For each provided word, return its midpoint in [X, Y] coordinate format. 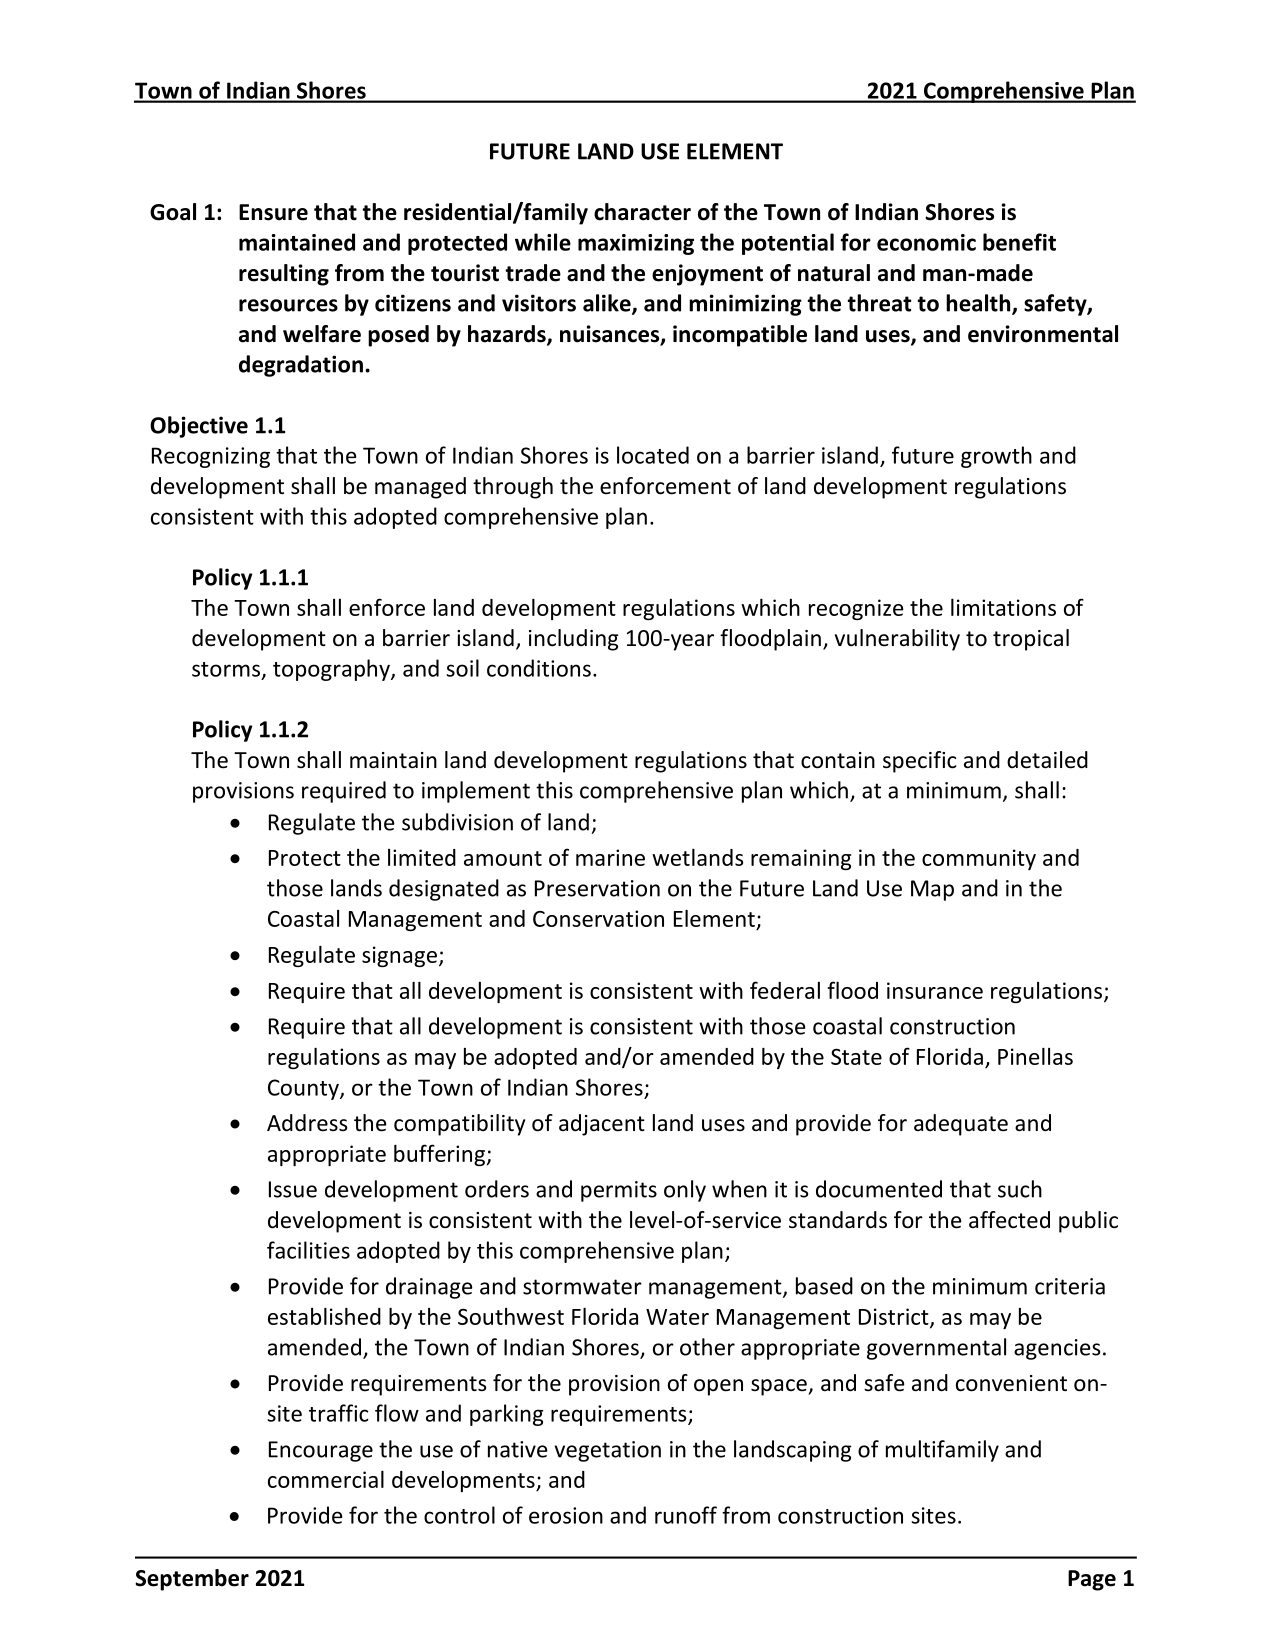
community [979, 859]
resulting [284, 275]
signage [399, 956]
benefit [1019, 242]
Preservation [597, 888]
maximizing [636, 244]
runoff [686, 1515]
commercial [326, 1479]
